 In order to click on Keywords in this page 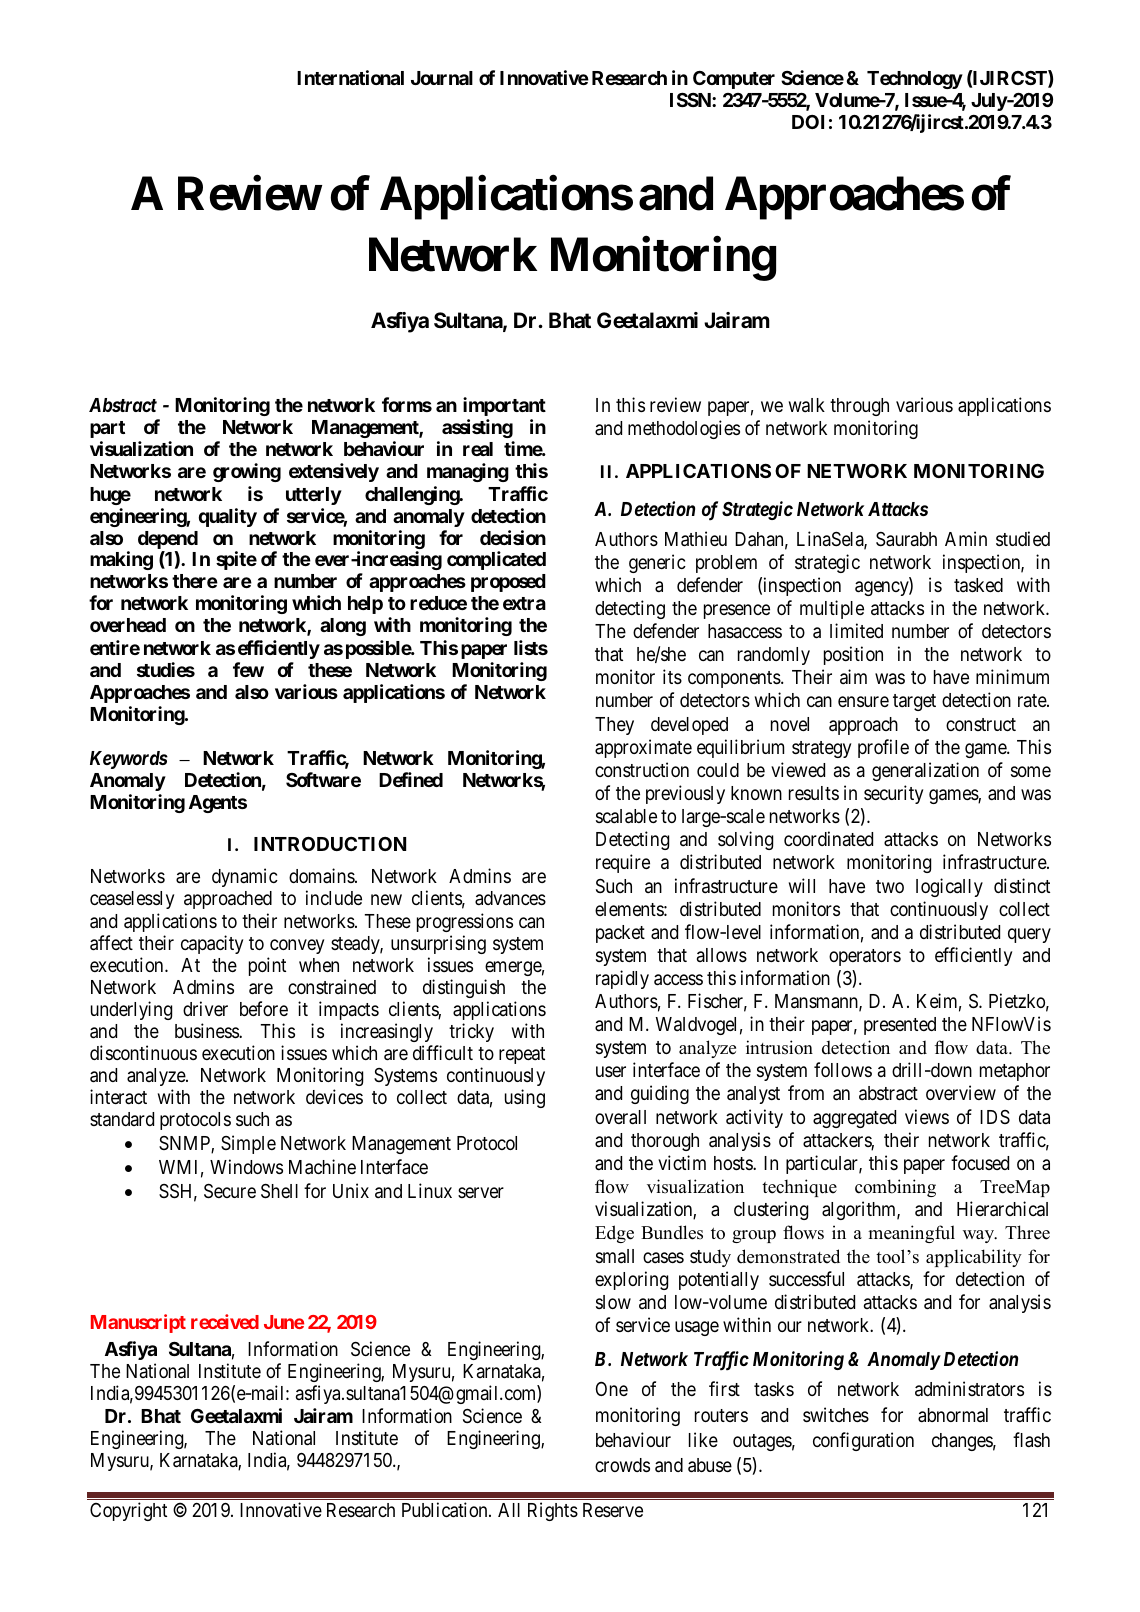, I will do `click(129, 760)`.
